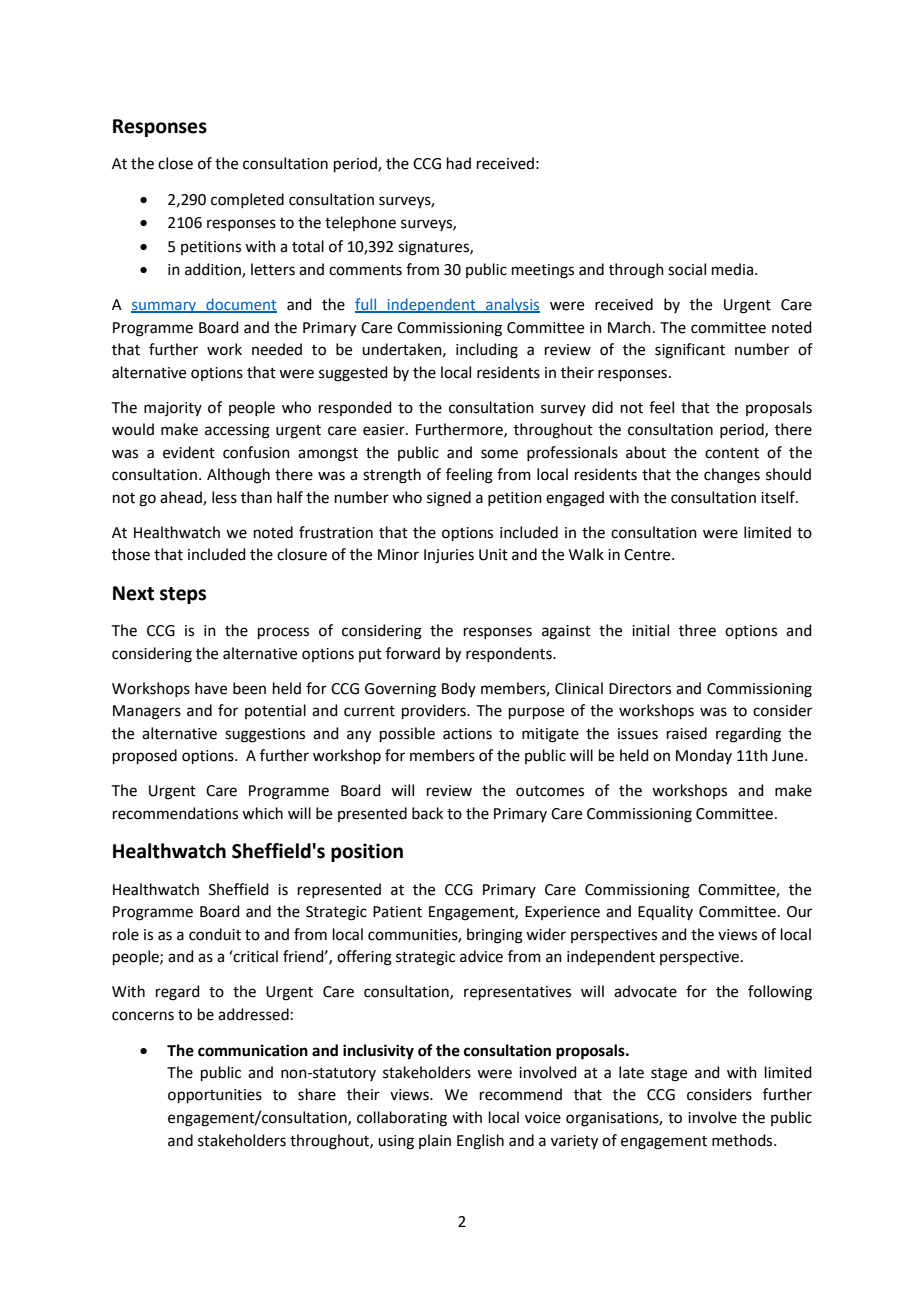  Describe the element at coordinates (732, 269) in the document. I see `media` at that location.
